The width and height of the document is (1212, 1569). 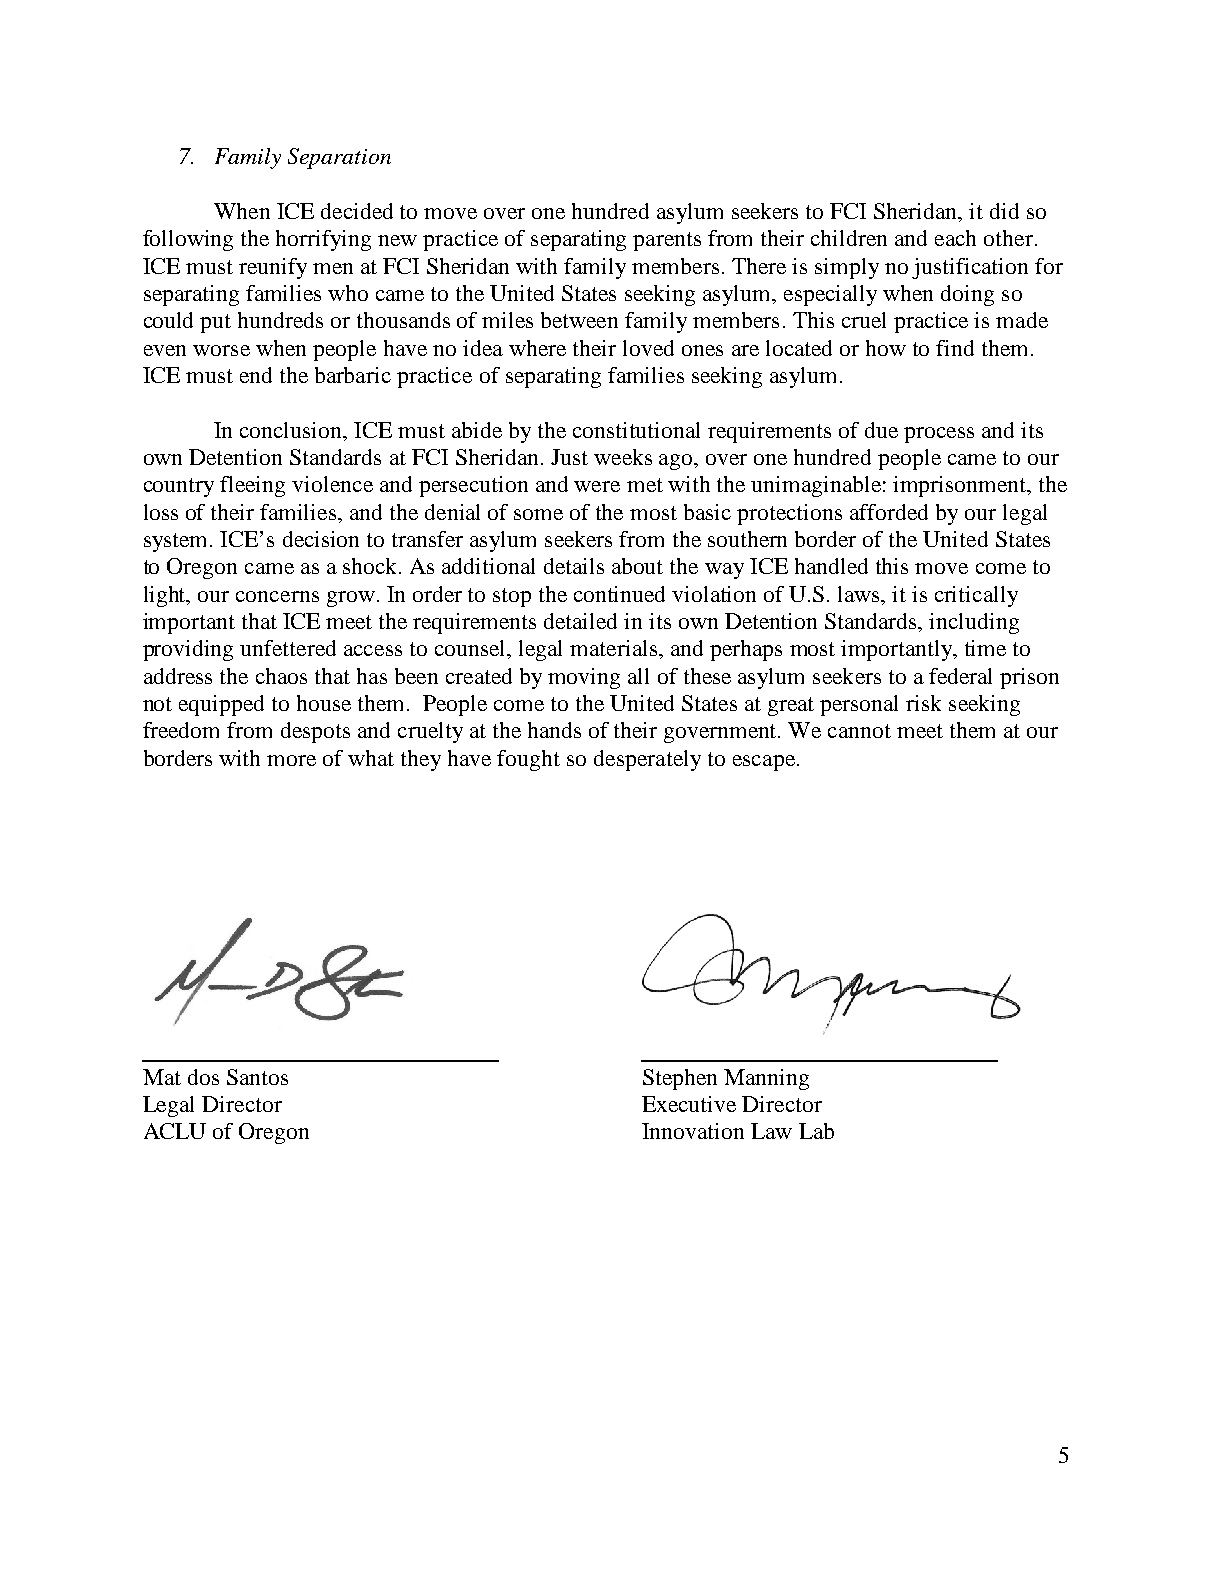 What do you see at coordinates (321, 539) in the document?
I see `decision` at bounding box center [321, 539].
